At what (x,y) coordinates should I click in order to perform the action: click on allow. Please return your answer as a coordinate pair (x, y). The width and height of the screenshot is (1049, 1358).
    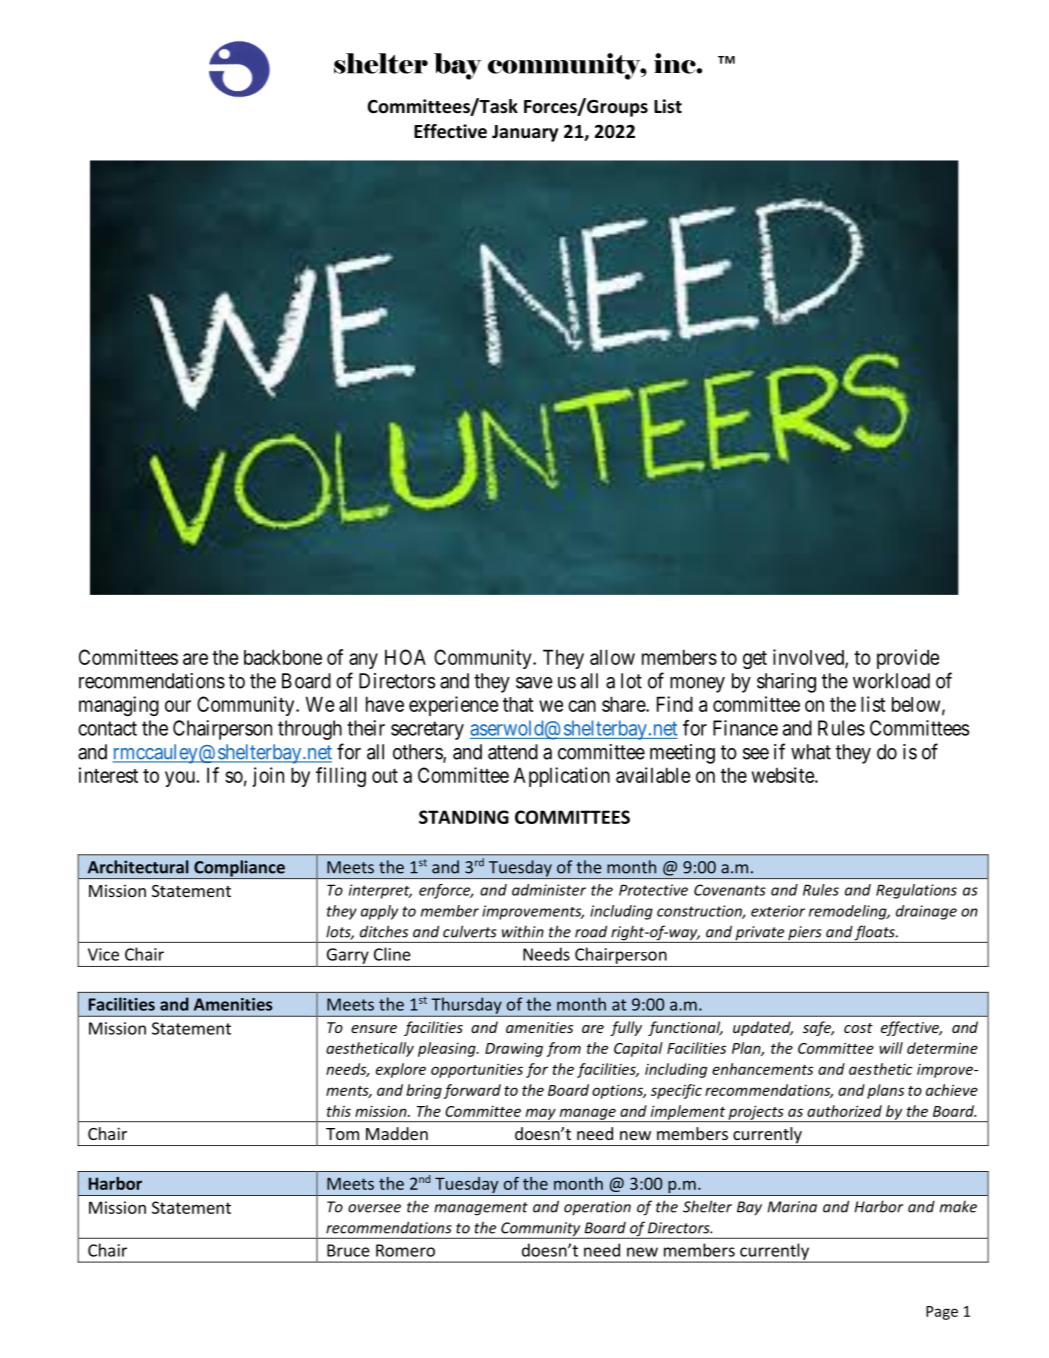
    Looking at the image, I should click on (612, 657).
